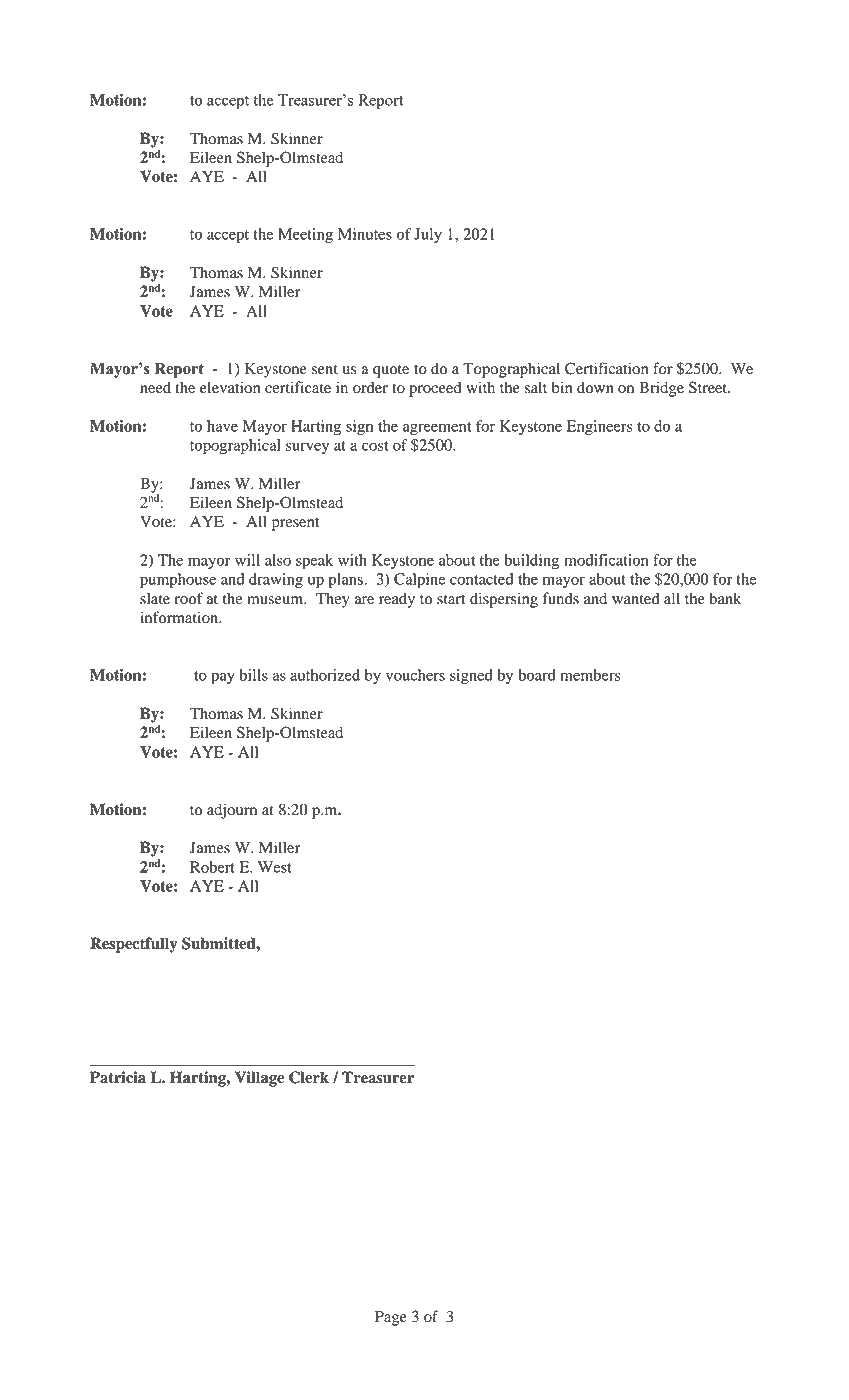 The width and height of the document is (849, 1400). Describe the element at coordinates (415, 675) in the document. I see `vouchers` at that location.
